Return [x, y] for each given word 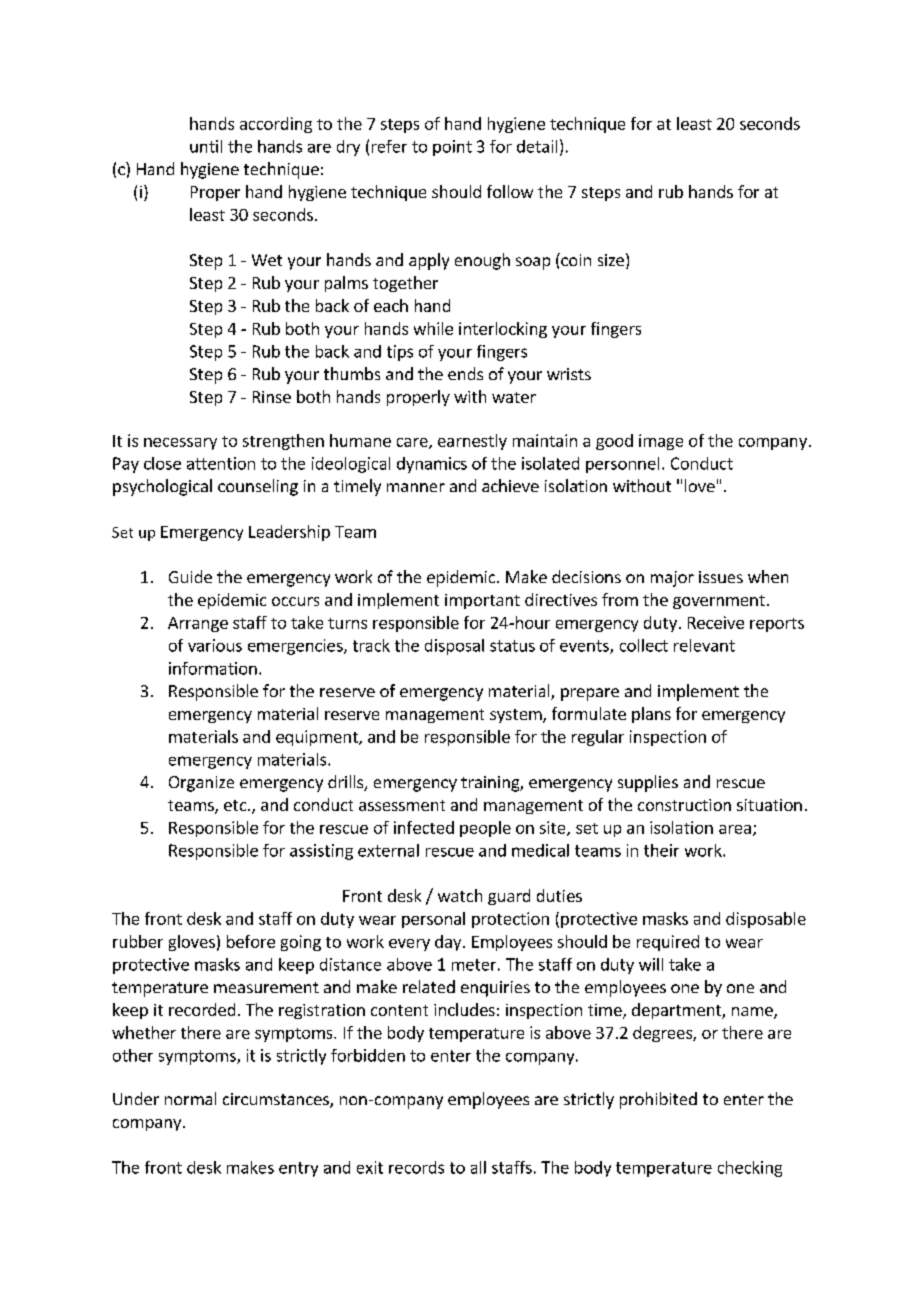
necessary [180, 444]
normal [190, 1098]
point [452, 148]
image [661, 442]
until [206, 146]
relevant [704, 645]
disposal [454, 647]
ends [465, 373]
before [251, 941]
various [215, 645]
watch [460, 895]
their [661, 850]
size [611, 260]
